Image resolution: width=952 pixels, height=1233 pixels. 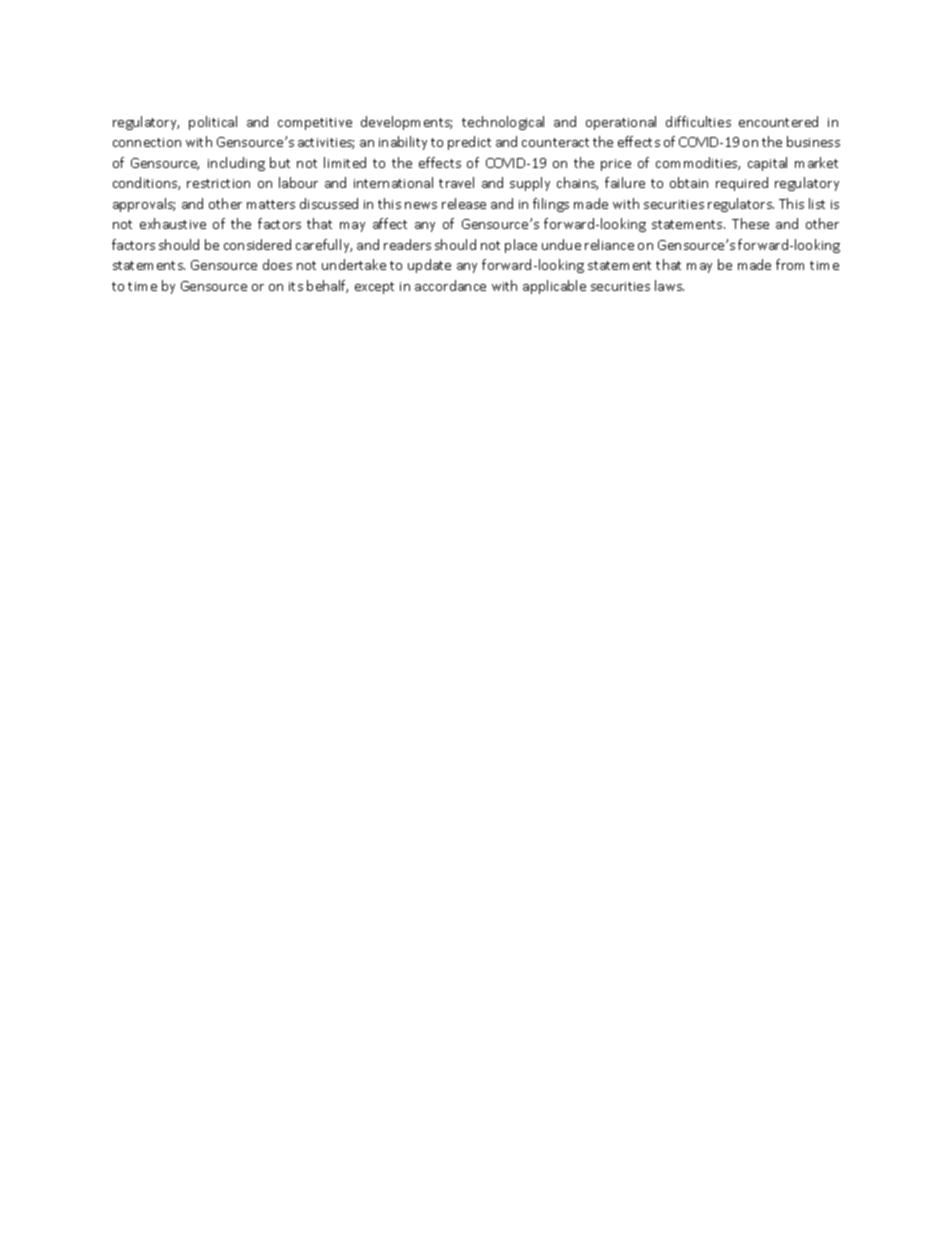 What do you see at coordinates (296, 286) in the screenshot?
I see `its` at bounding box center [296, 286].
